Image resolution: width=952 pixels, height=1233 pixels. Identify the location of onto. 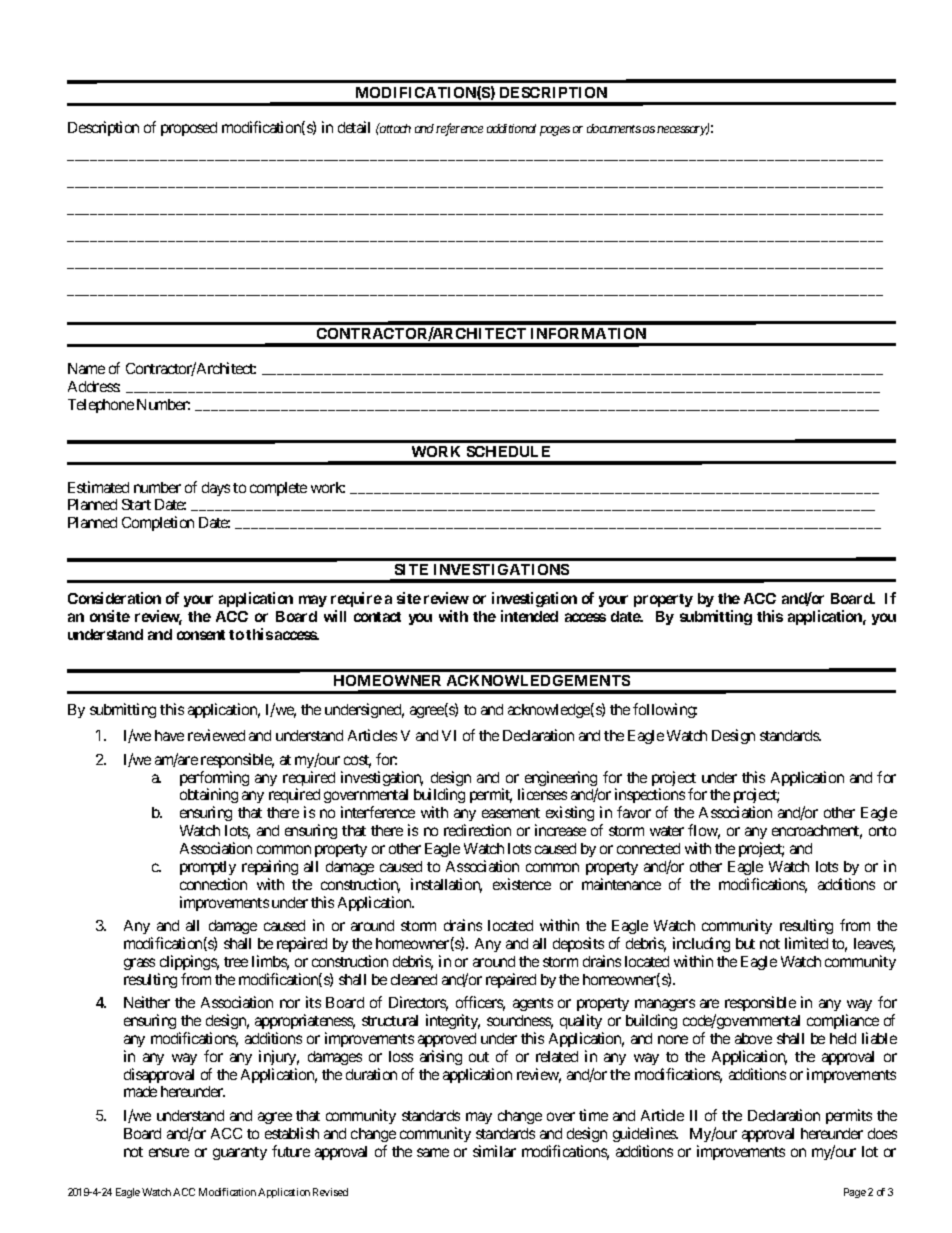
(882, 831).
